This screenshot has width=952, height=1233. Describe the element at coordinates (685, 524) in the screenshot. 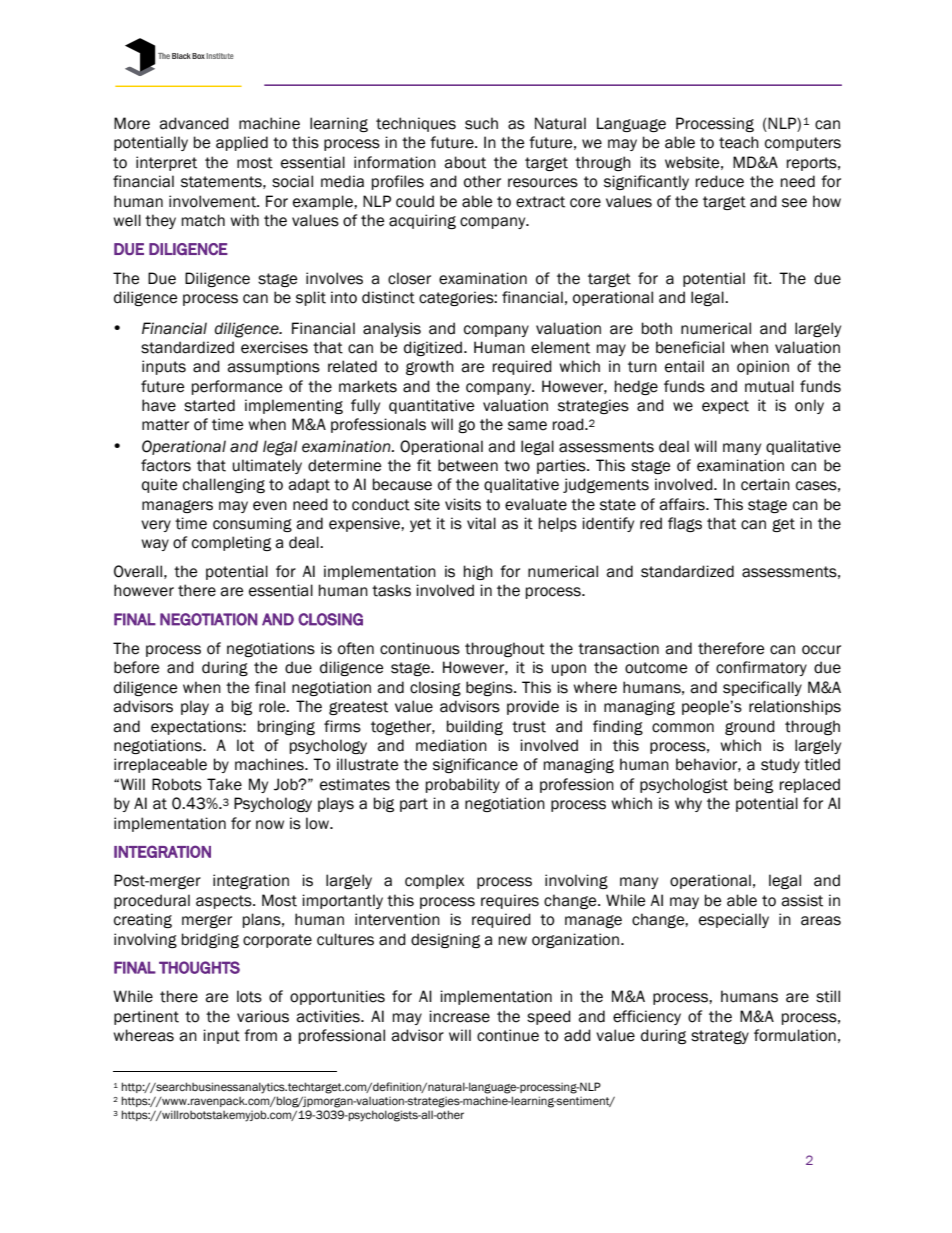

I see `flags` at that location.
